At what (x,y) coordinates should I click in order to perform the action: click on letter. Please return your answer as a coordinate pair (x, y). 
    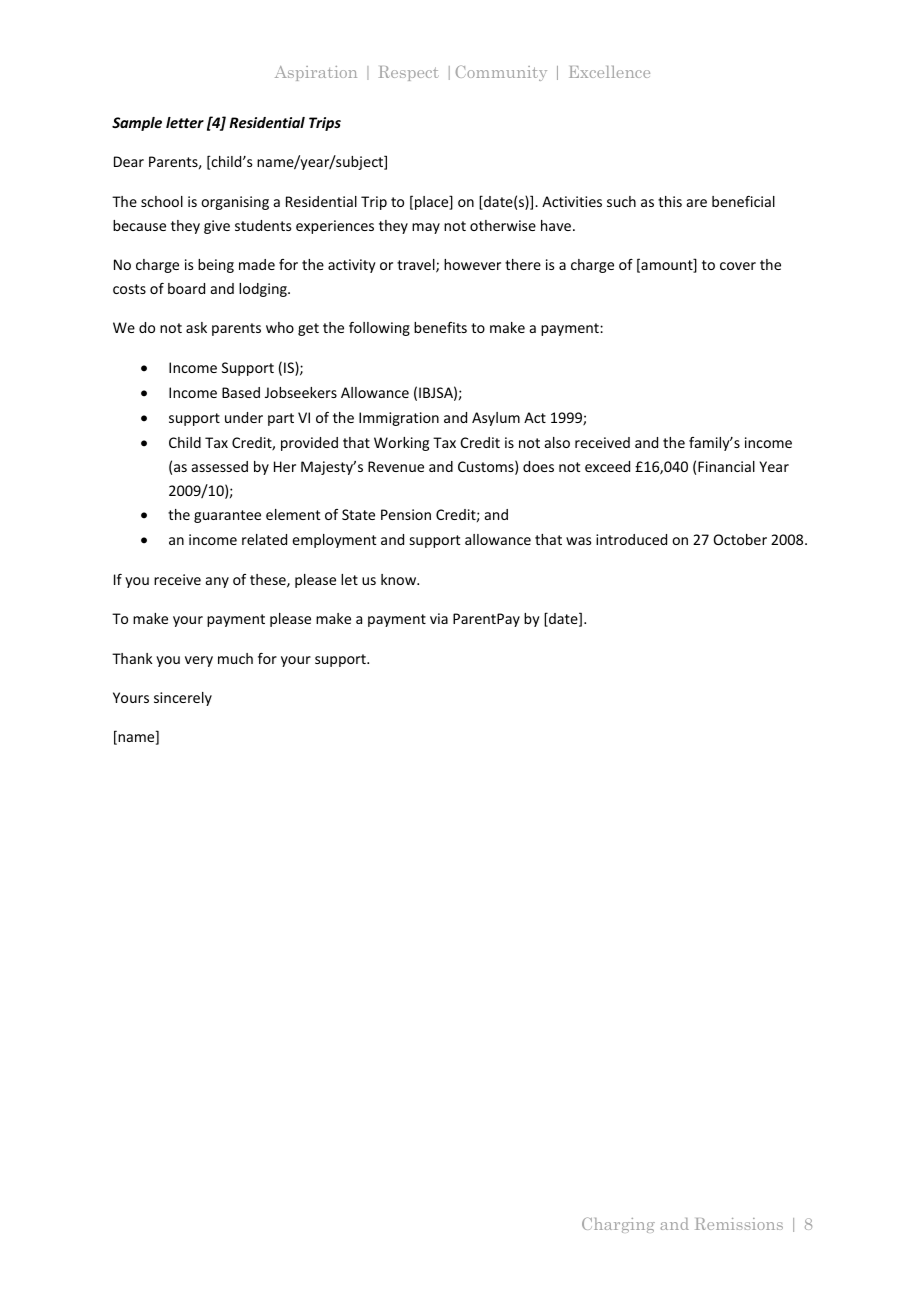
    Looking at the image, I should click on (185, 122).
